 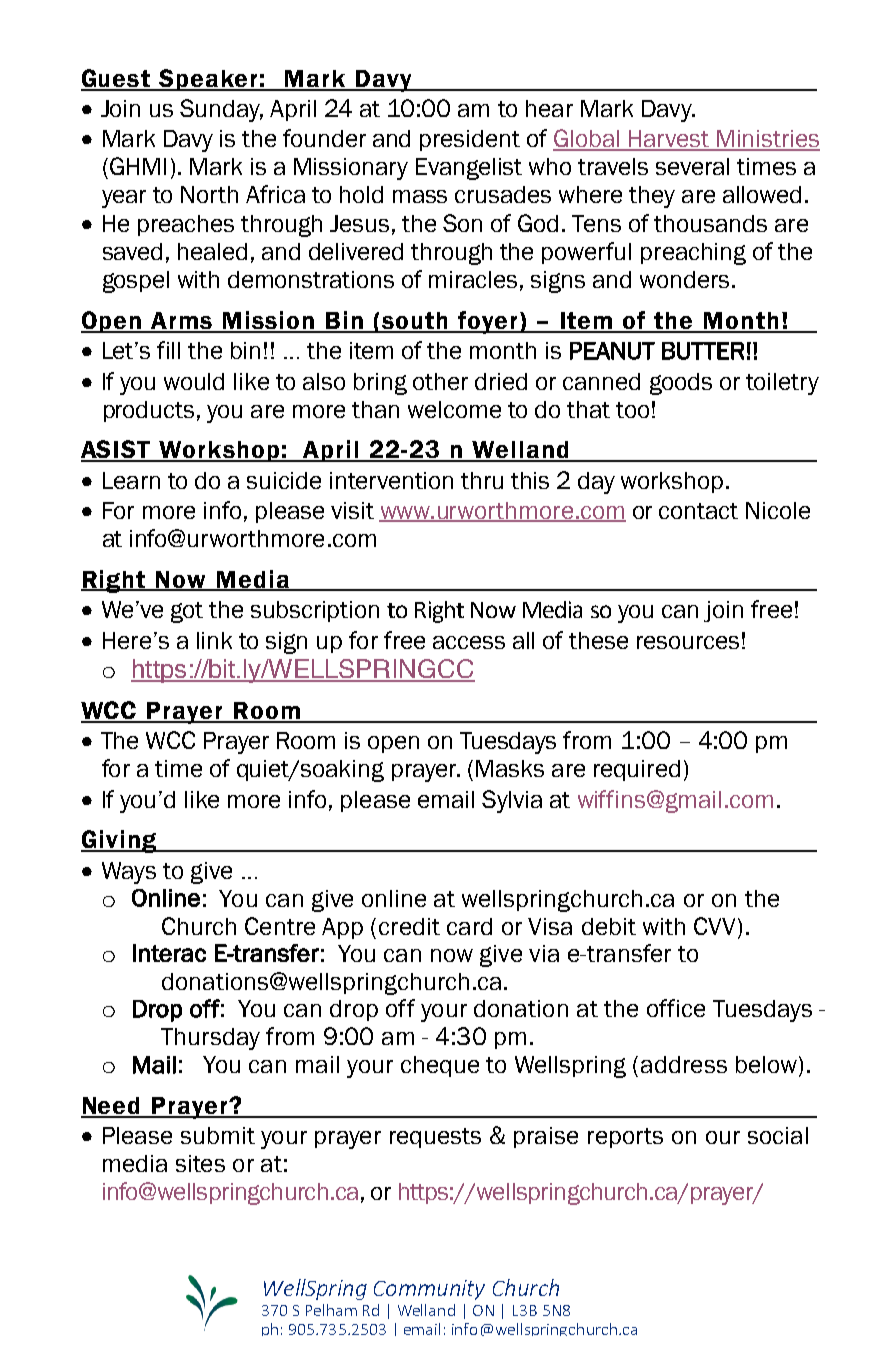 I want to click on Community, so click(x=429, y=1290).
